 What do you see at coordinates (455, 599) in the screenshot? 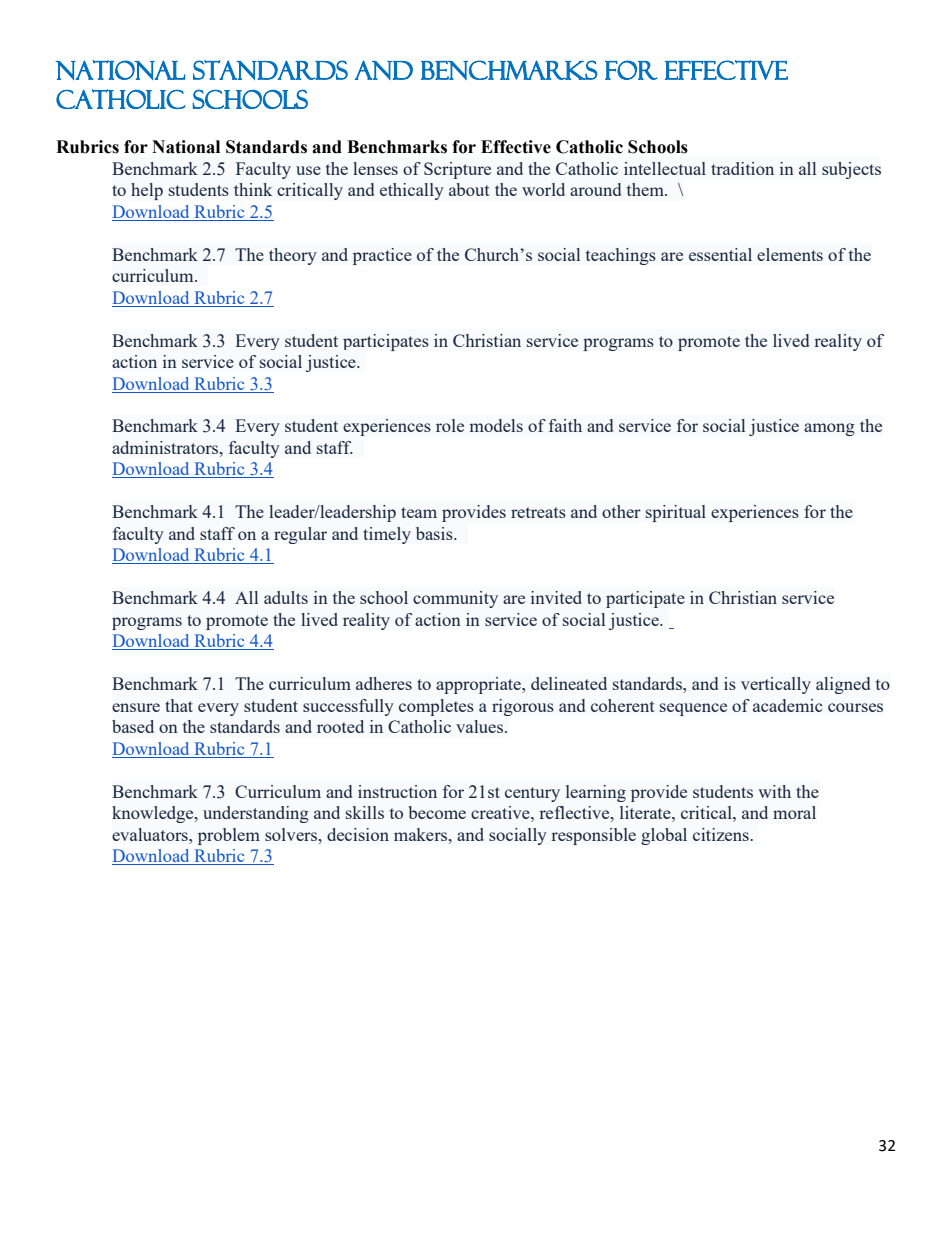
I see `community` at bounding box center [455, 599].
